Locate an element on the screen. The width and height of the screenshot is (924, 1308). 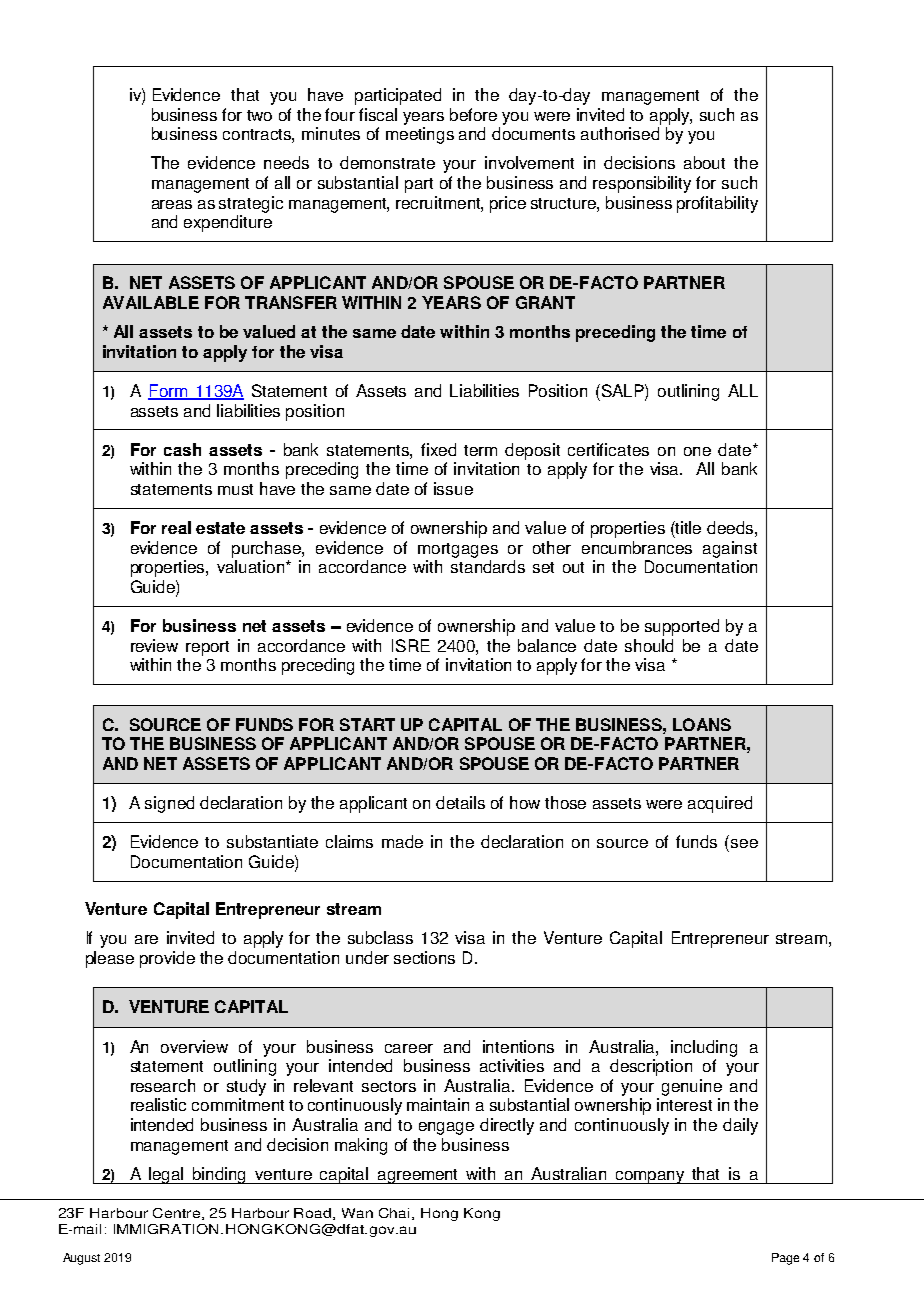
issue is located at coordinates (453, 488).
